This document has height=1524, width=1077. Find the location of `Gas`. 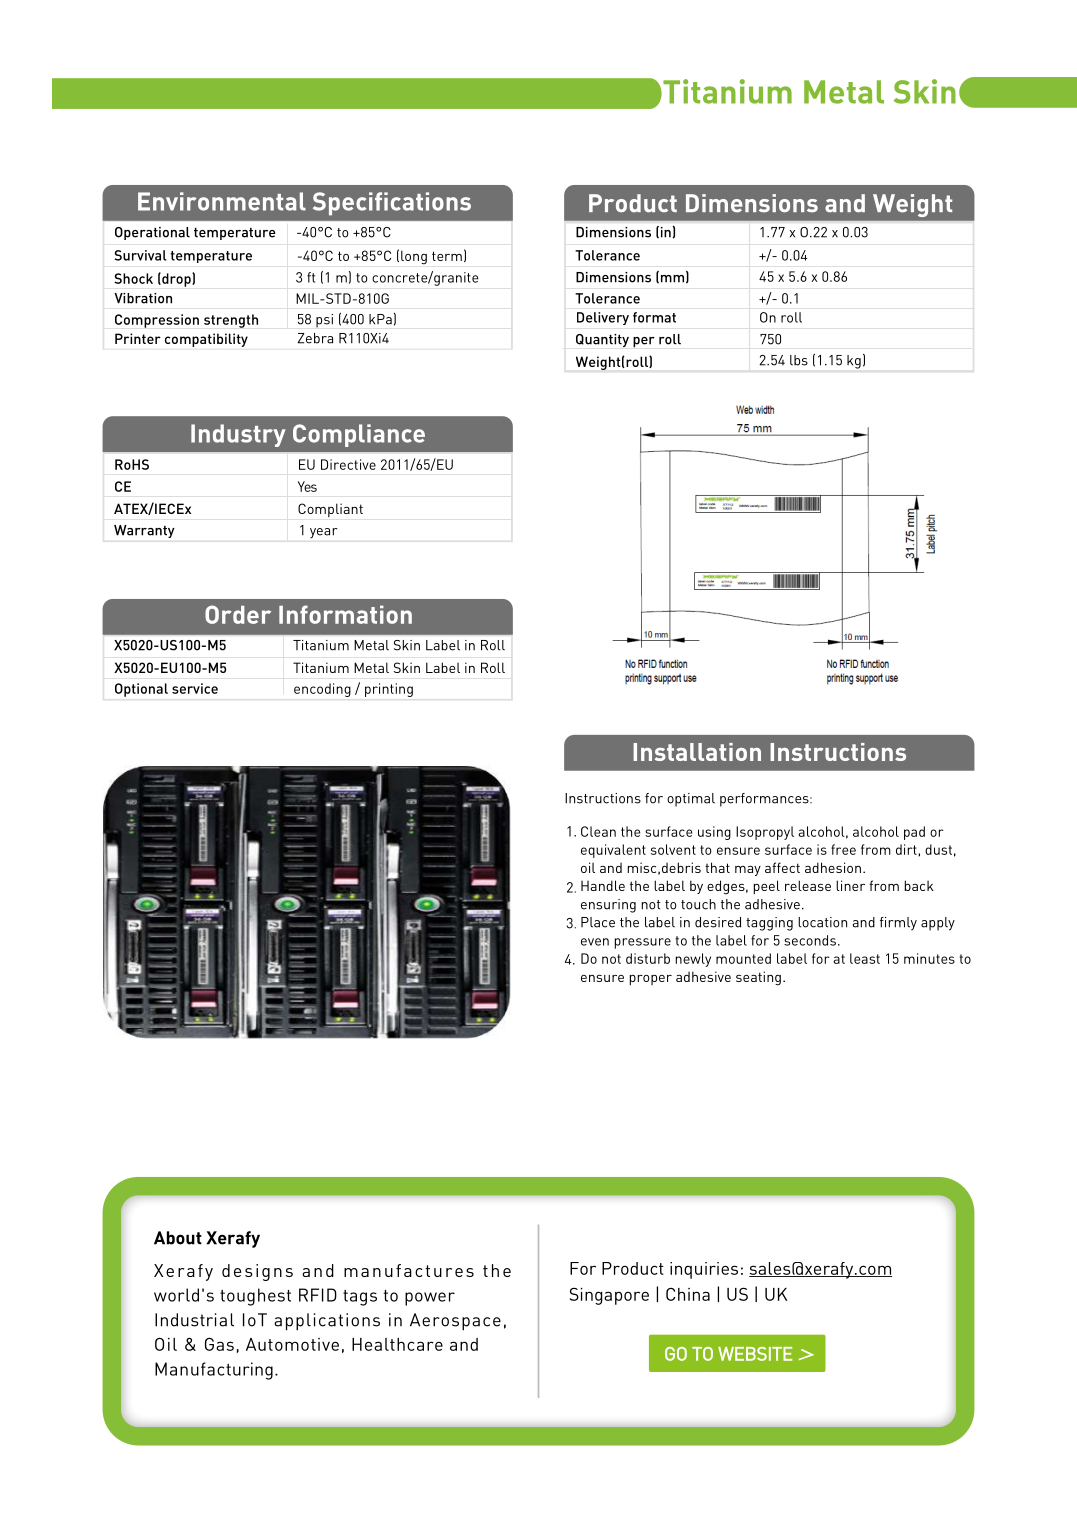

Gas is located at coordinates (219, 1344).
